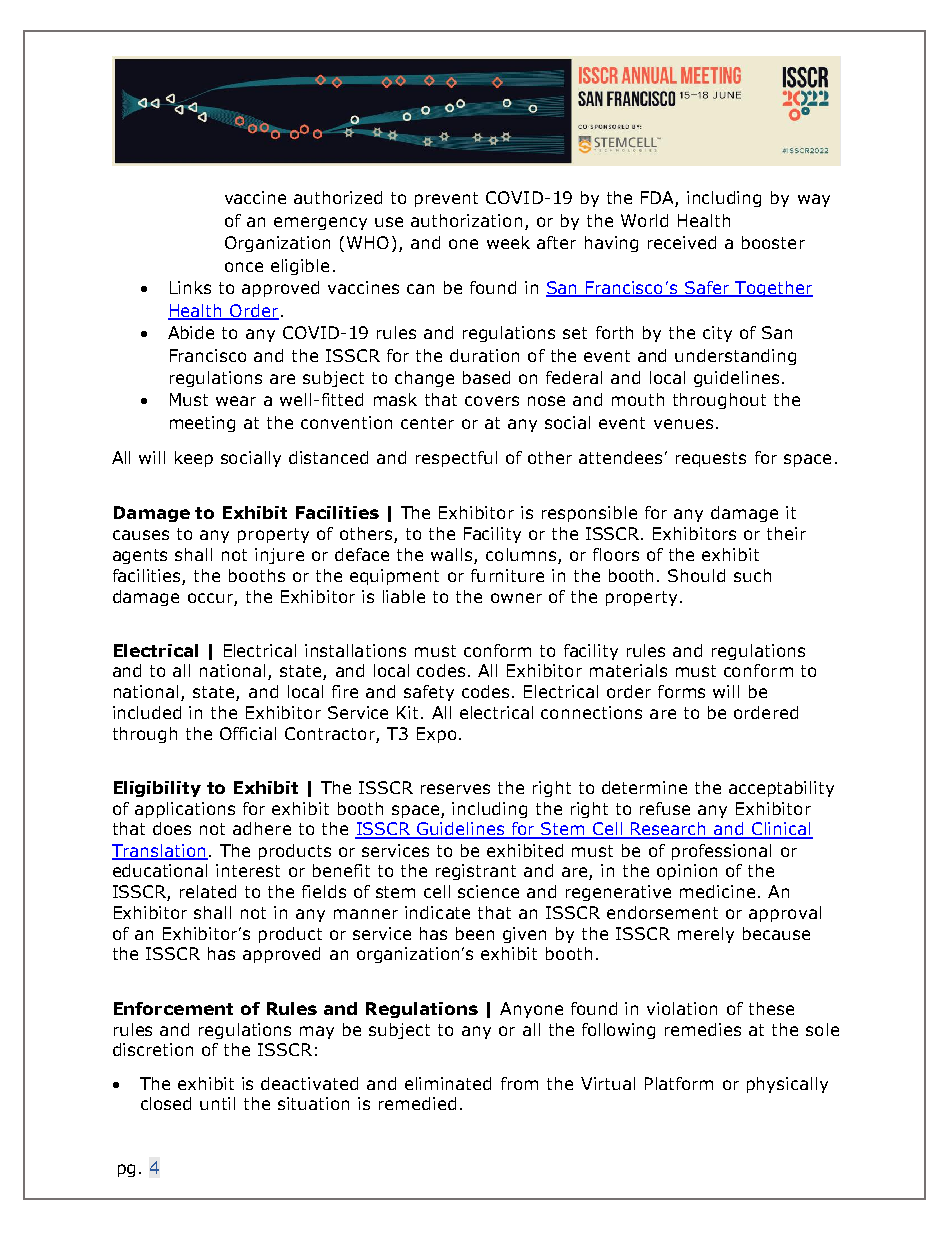 The height and width of the screenshot is (1233, 952). I want to click on forms, so click(681, 691).
